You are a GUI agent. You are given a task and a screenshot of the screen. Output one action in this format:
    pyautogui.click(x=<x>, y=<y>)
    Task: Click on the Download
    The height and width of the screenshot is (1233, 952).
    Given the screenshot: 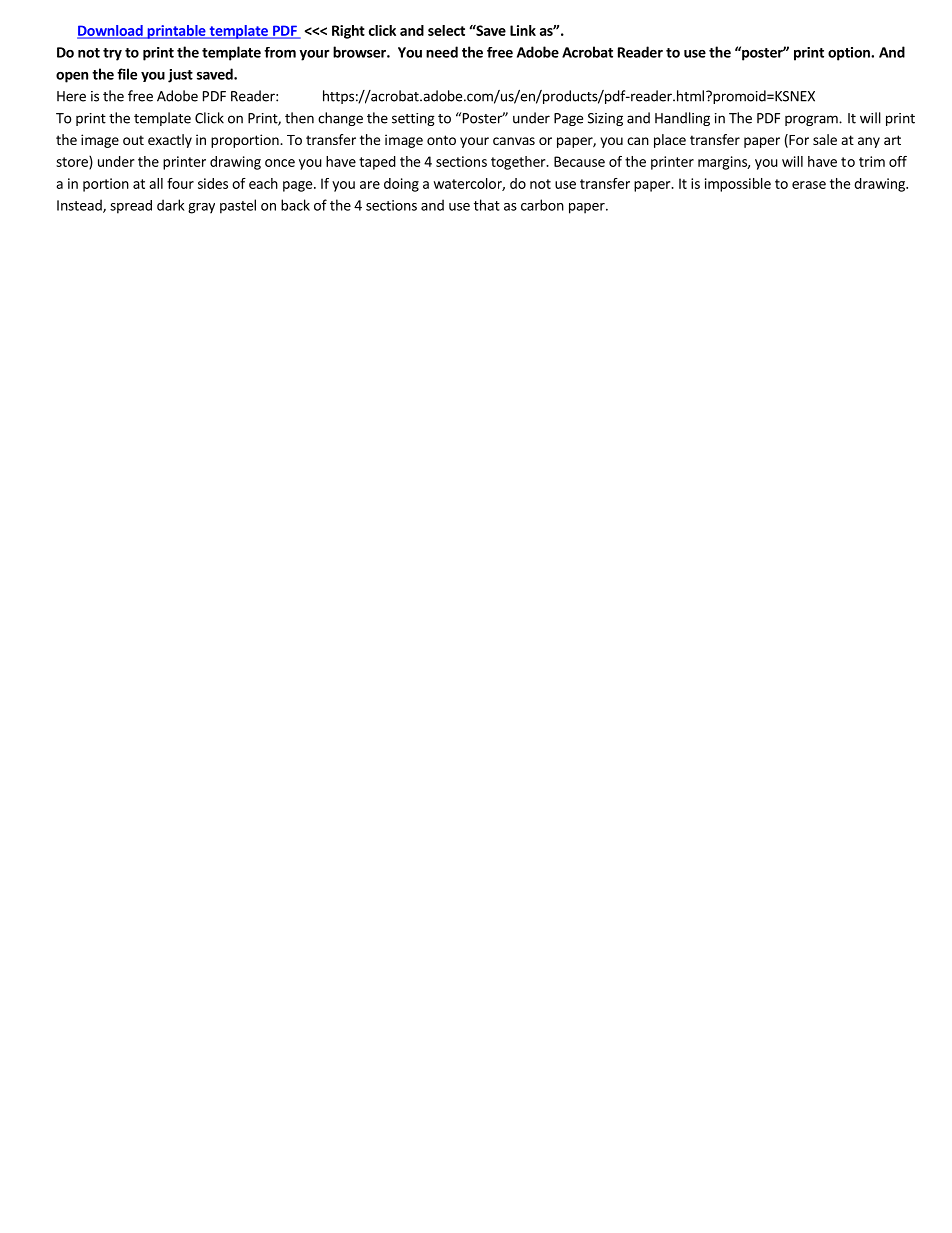 What is the action you would take?
    pyautogui.click(x=111, y=31)
